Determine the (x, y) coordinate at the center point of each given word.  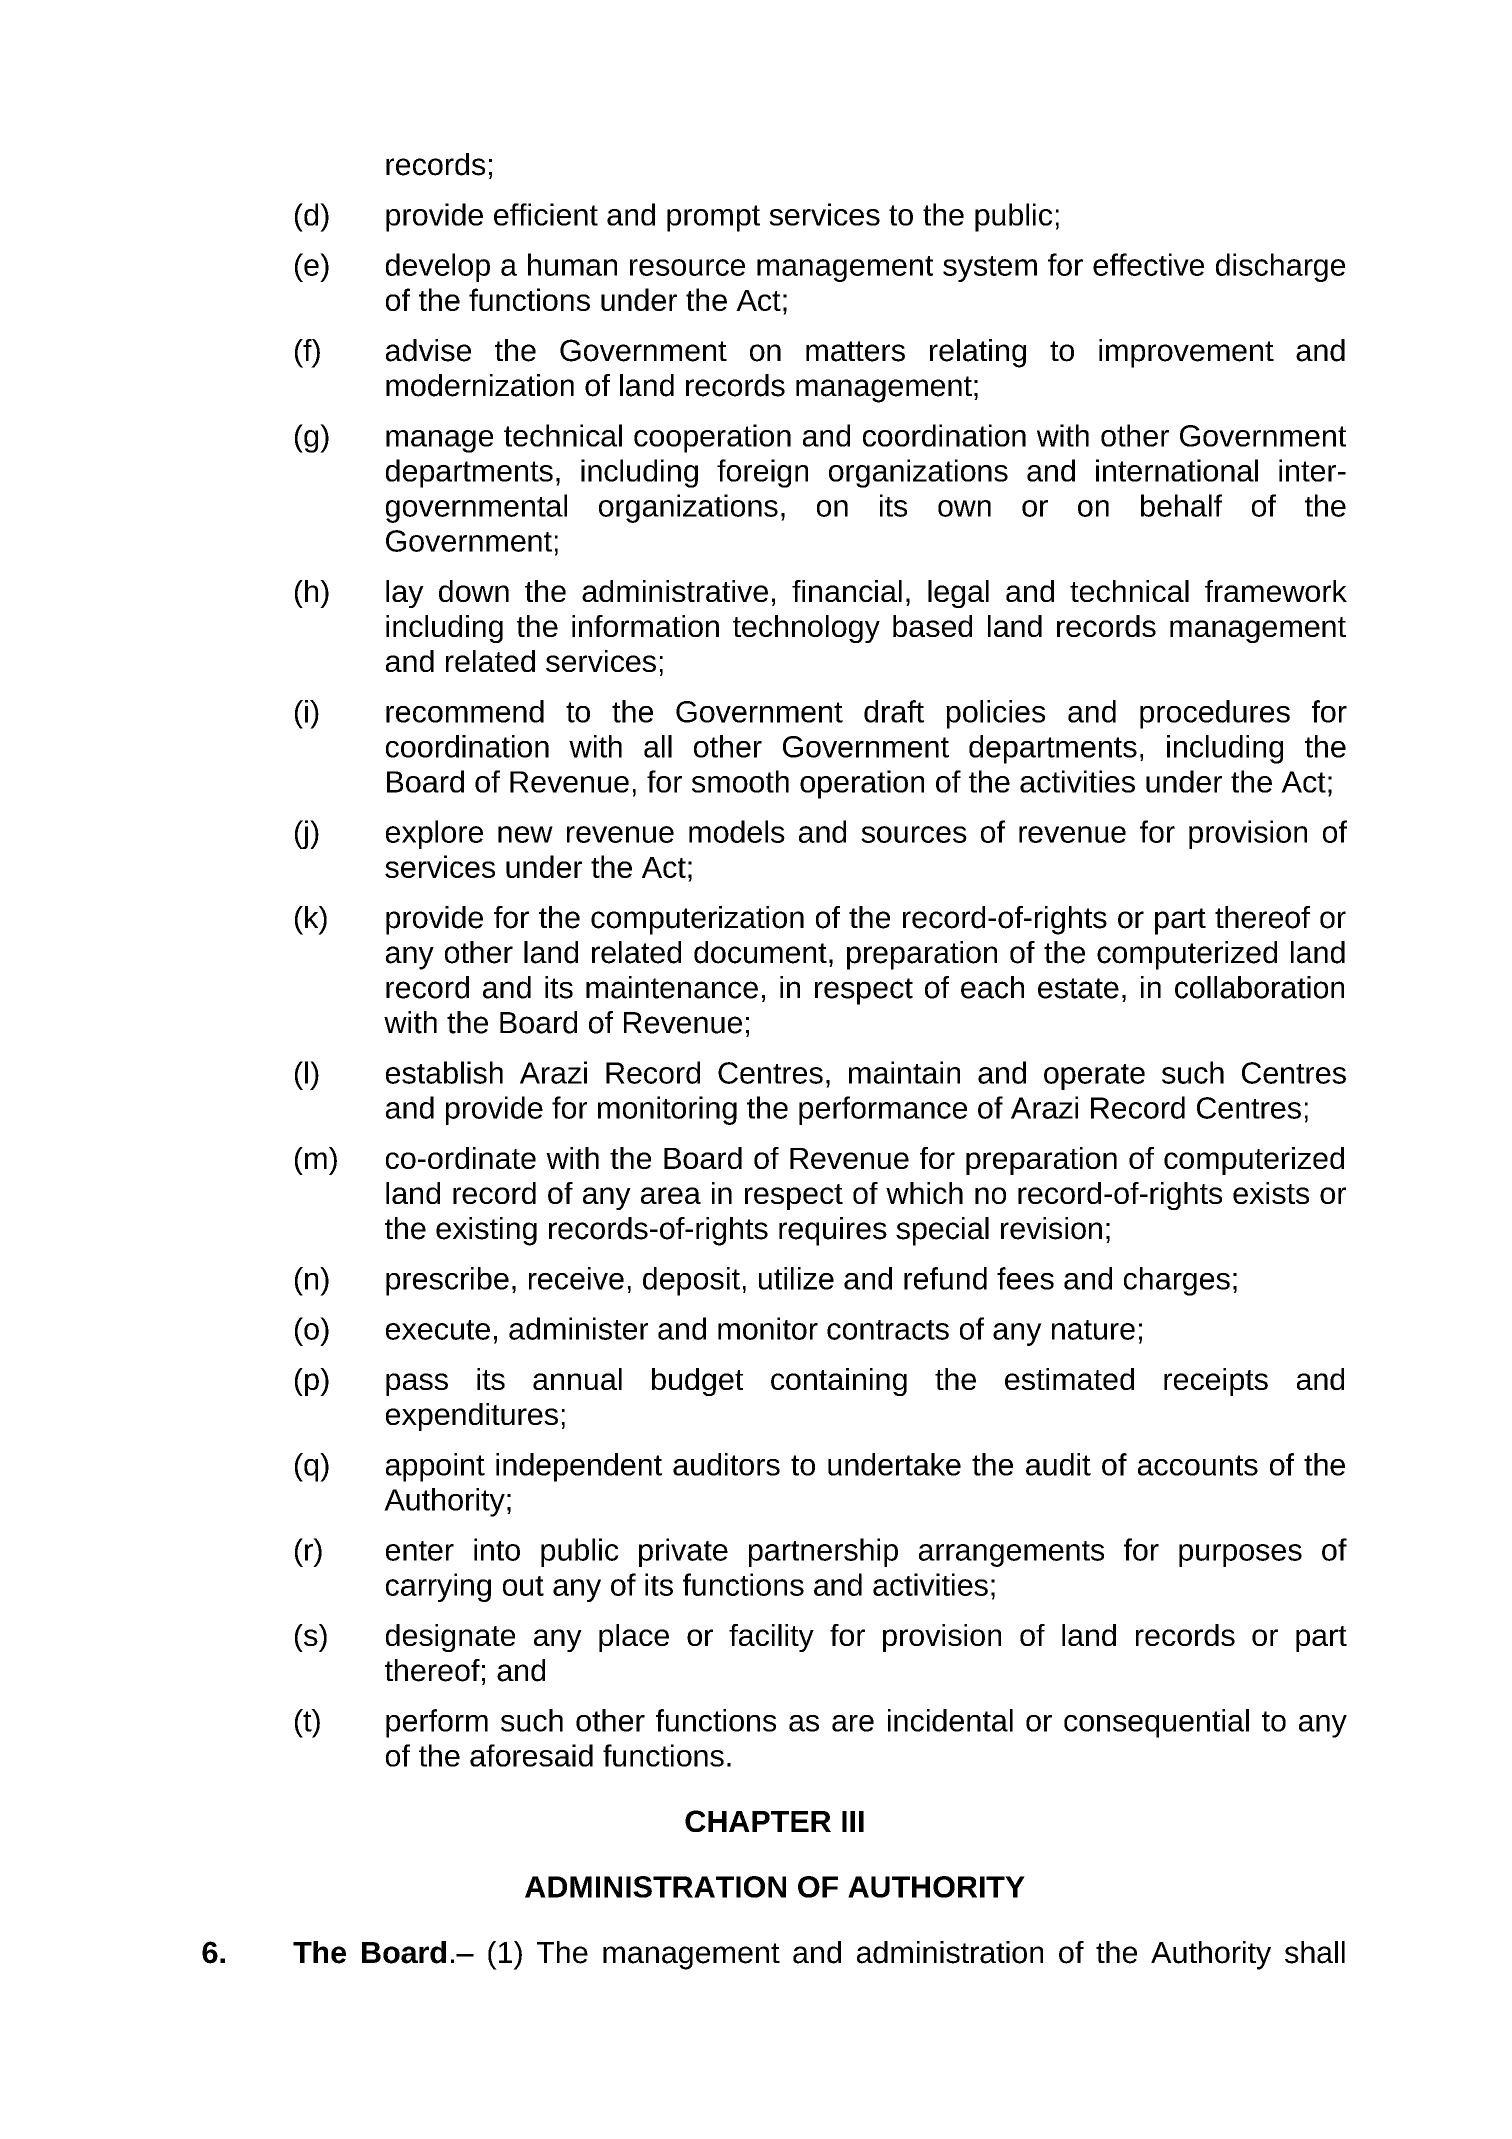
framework (1276, 591)
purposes (1240, 1555)
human (572, 264)
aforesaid (531, 1755)
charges (1177, 1281)
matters (855, 351)
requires (833, 1231)
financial (847, 591)
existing (486, 1231)
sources (914, 834)
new (525, 834)
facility (771, 1638)
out (523, 1586)
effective (1148, 264)
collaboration (1259, 987)
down (474, 591)
